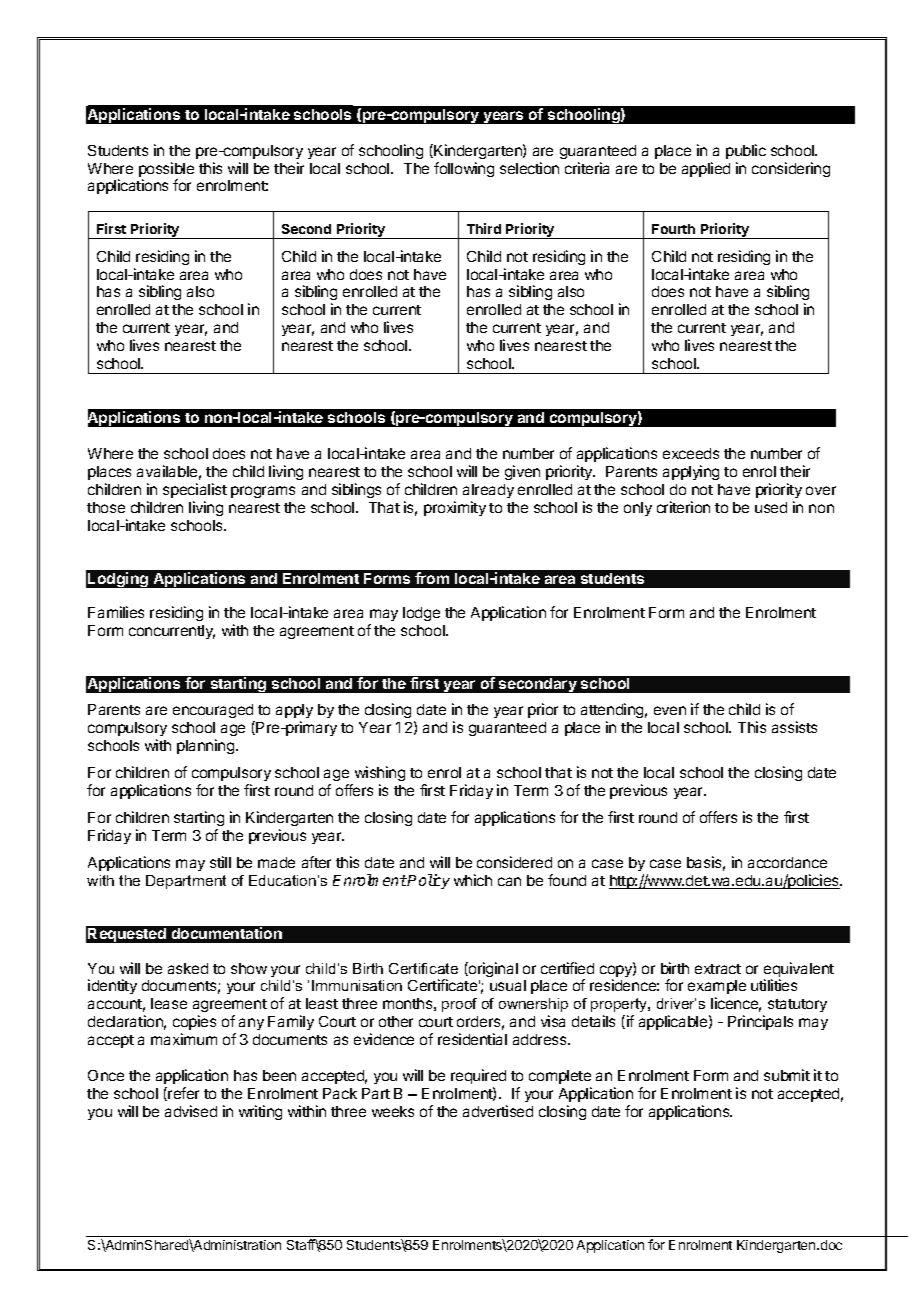  What do you see at coordinates (771, 507) in the page?
I see `used` at bounding box center [771, 507].
